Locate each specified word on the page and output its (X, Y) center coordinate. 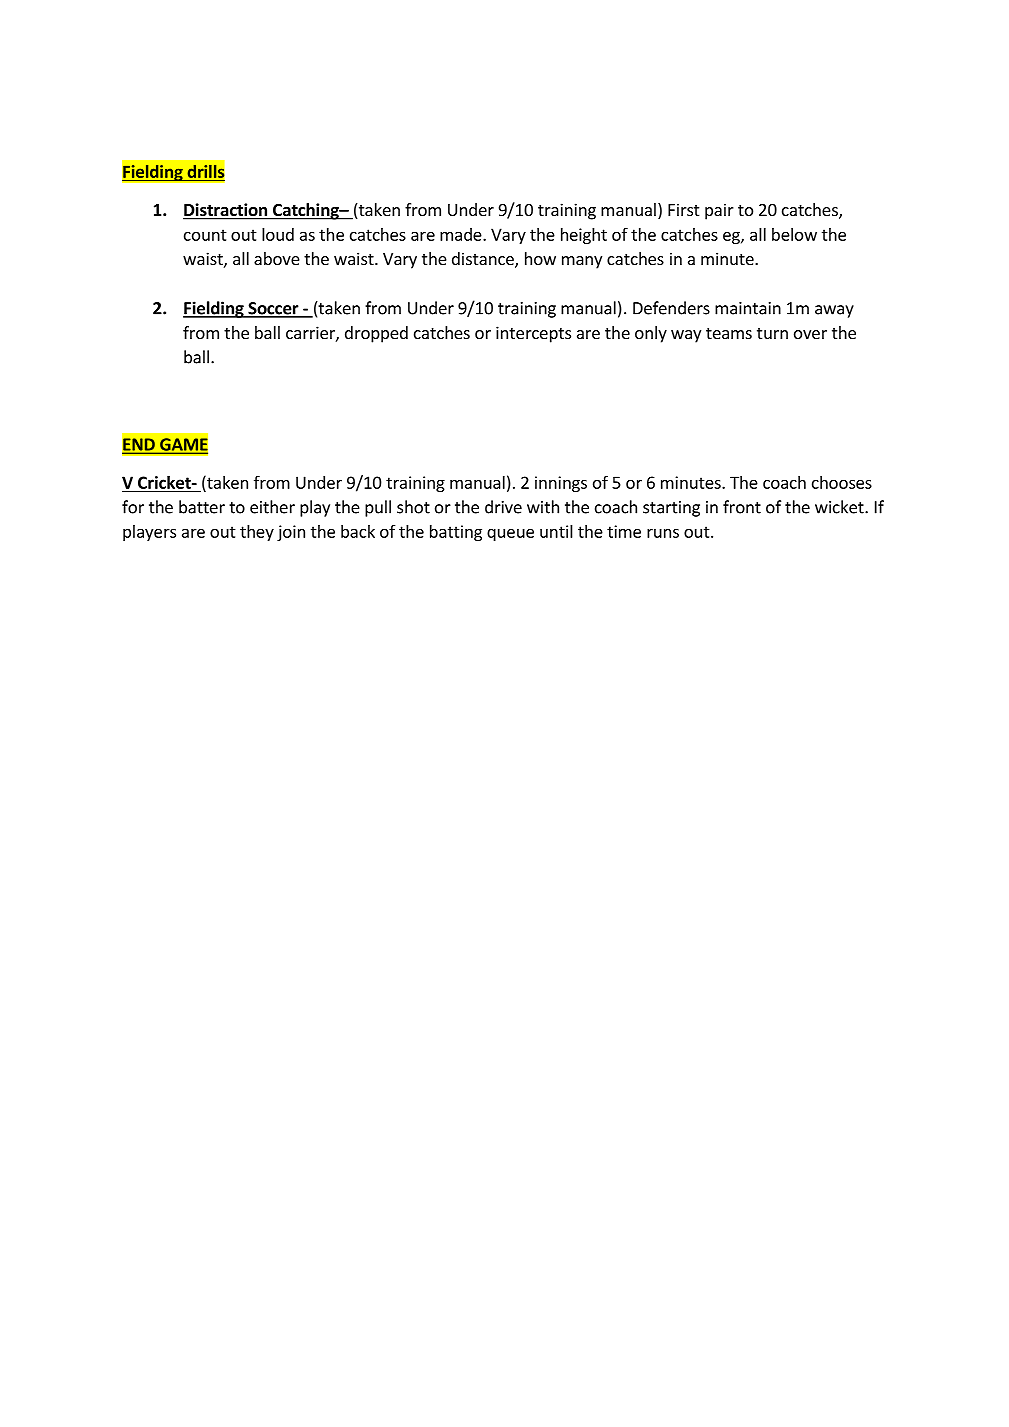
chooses (842, 482)
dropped (376, 334)
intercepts (533, 334)
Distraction (226, 211)
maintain (748, 308)
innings (561, 484)
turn (772, 333)
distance (484, 260)
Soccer (273, 309)
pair (719, 211)
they (257, 533)
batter (202, 507)
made (462, 234)
